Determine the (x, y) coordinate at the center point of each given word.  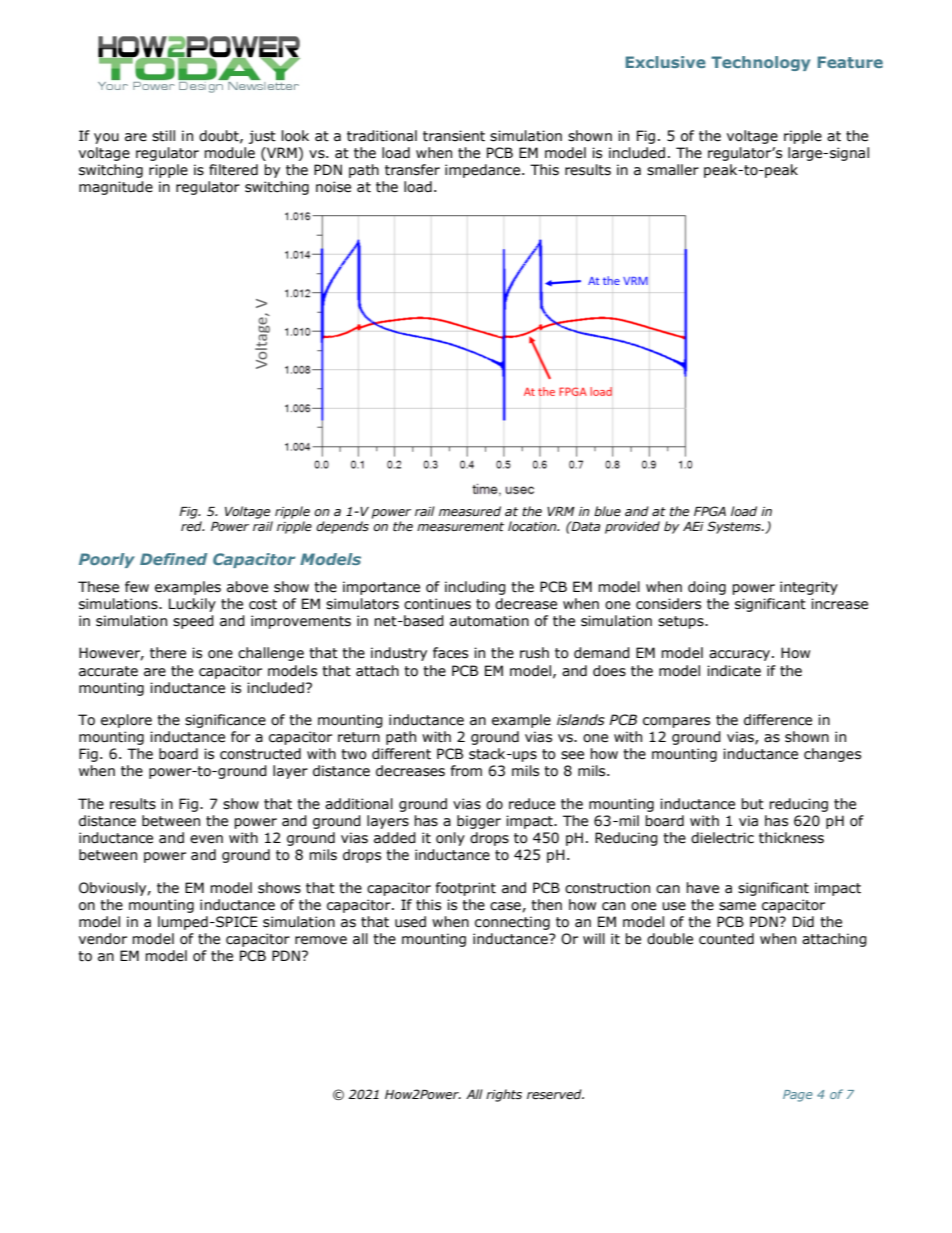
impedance (484, 171)
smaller (673, 170)
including (475, 588)
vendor (103, 939)
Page (798, 1096)
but (752, 804)
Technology (760, 63)
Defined (173, 559)
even (206, 839)
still (163, 136)
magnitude (116, 188)
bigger (479, 822)
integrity (809, 588)
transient (454, 136)
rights (504, 1095)
